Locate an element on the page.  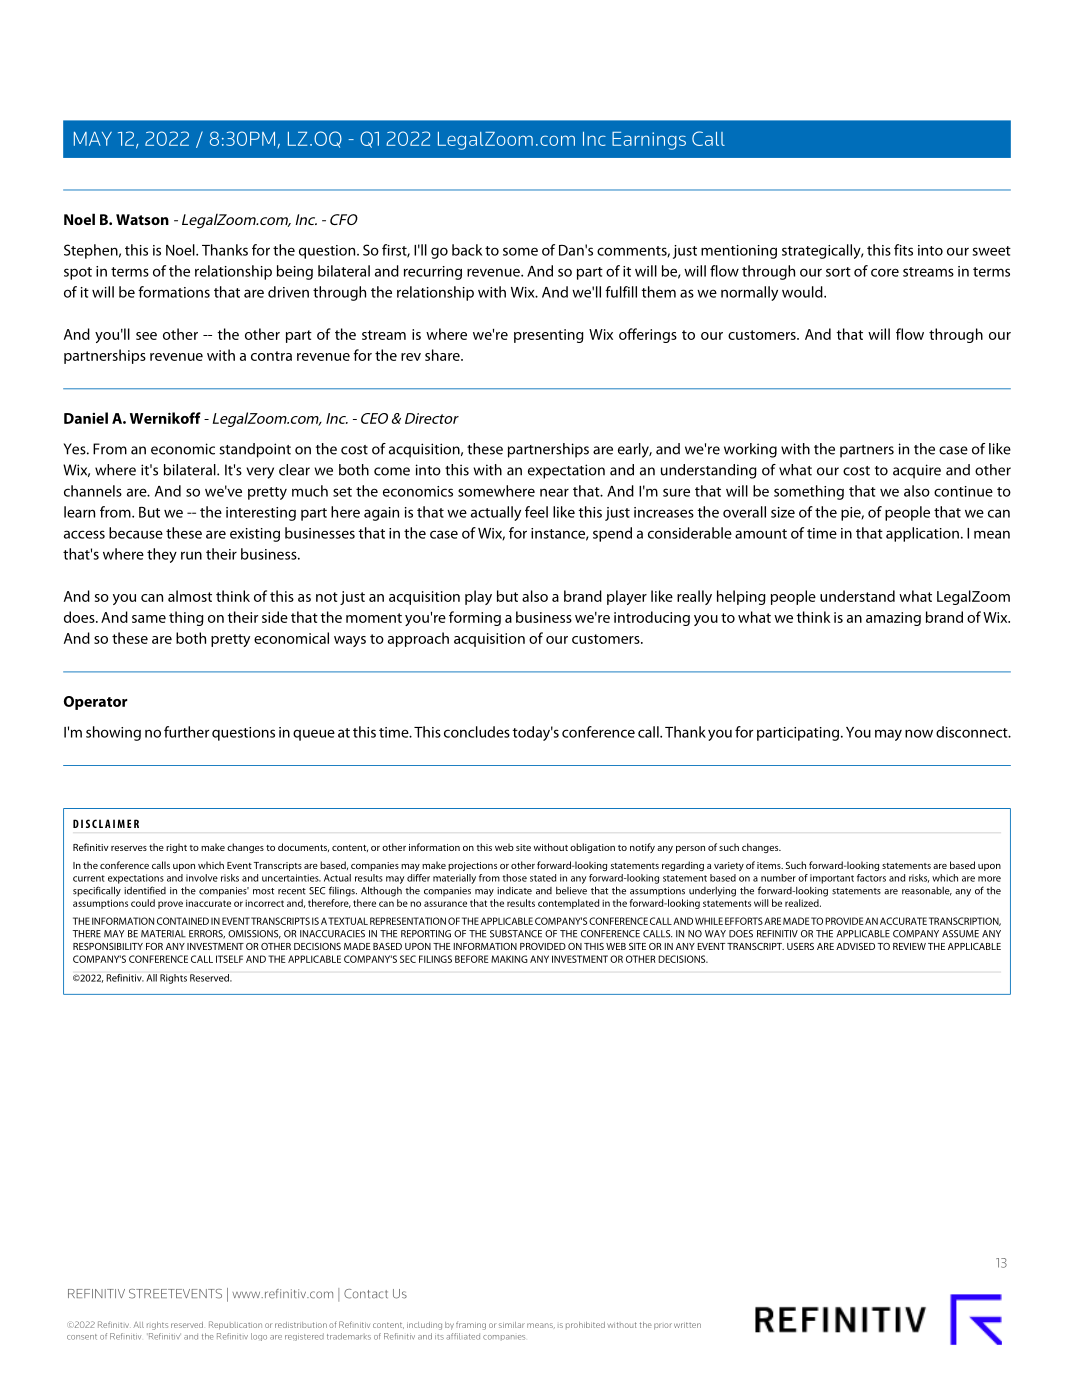
concludes is located at coordinates (477, 732).
